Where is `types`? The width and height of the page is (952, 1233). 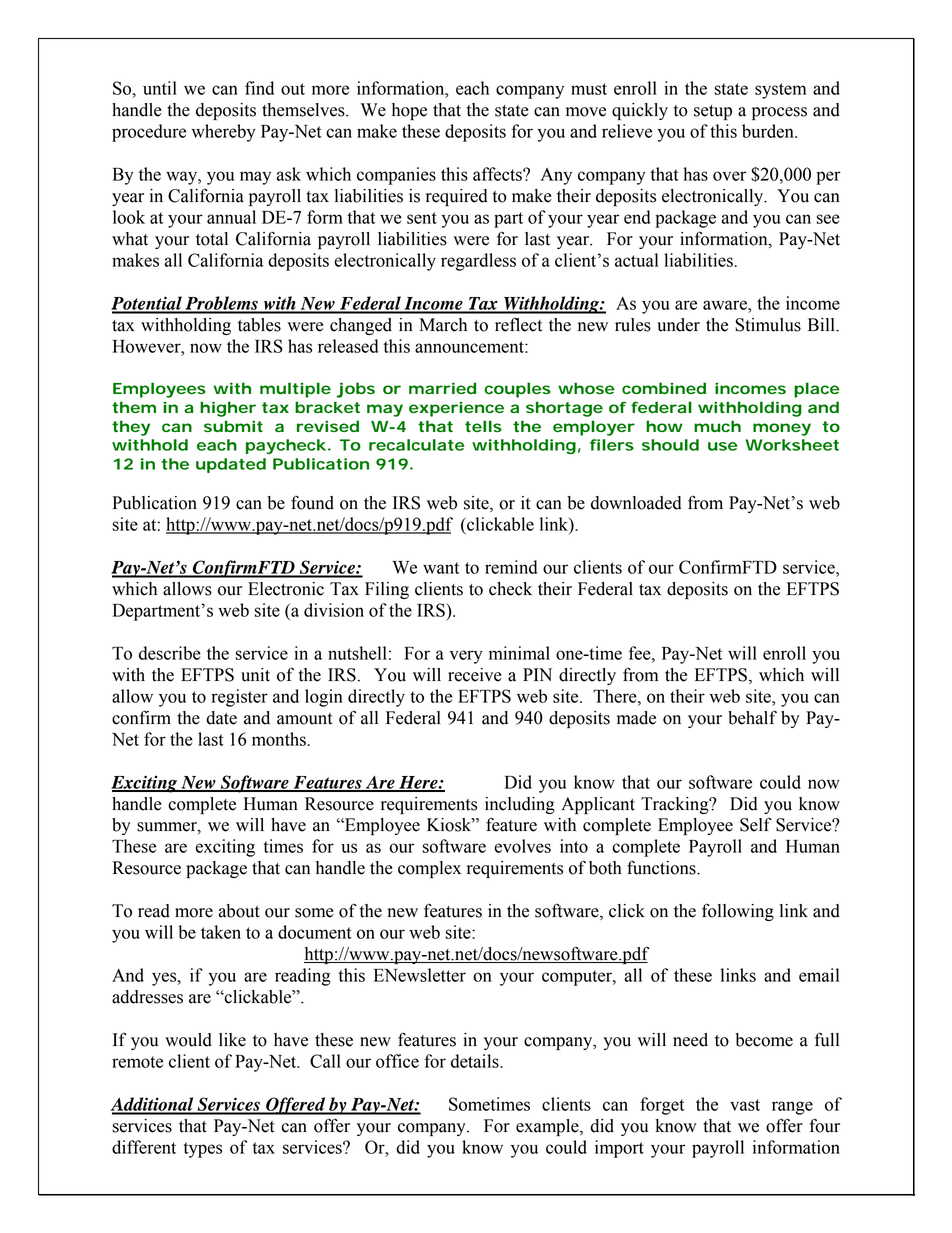
types is located at coordinates (202, 1150).
